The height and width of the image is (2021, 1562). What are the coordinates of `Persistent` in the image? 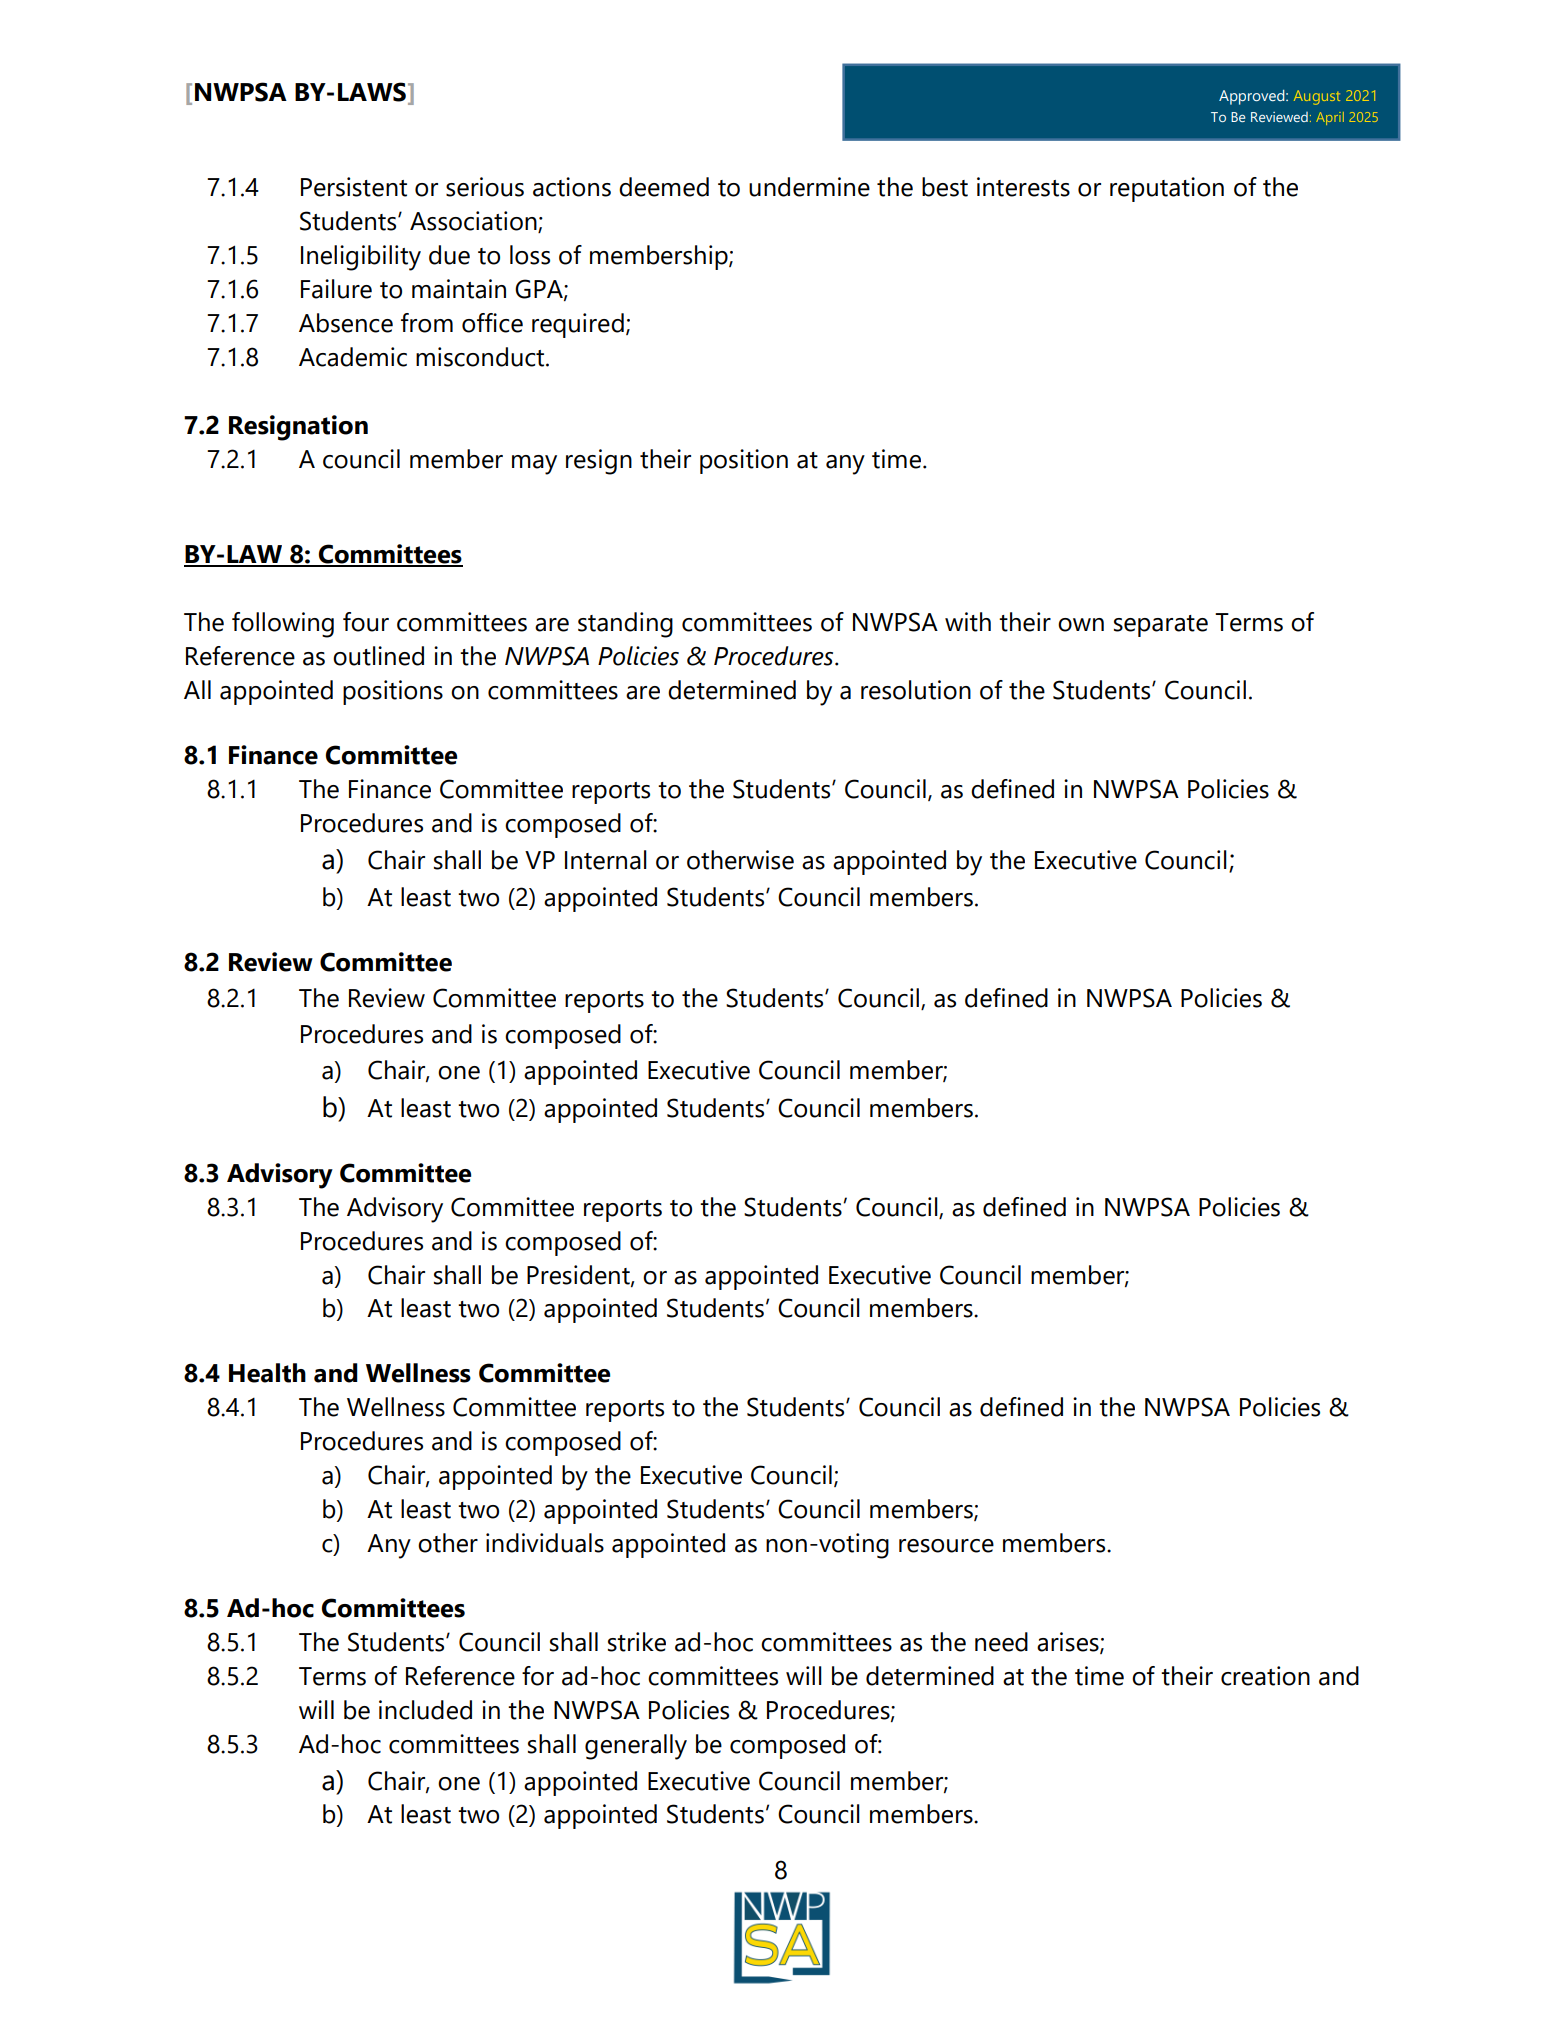 It's located at (354, 187).
